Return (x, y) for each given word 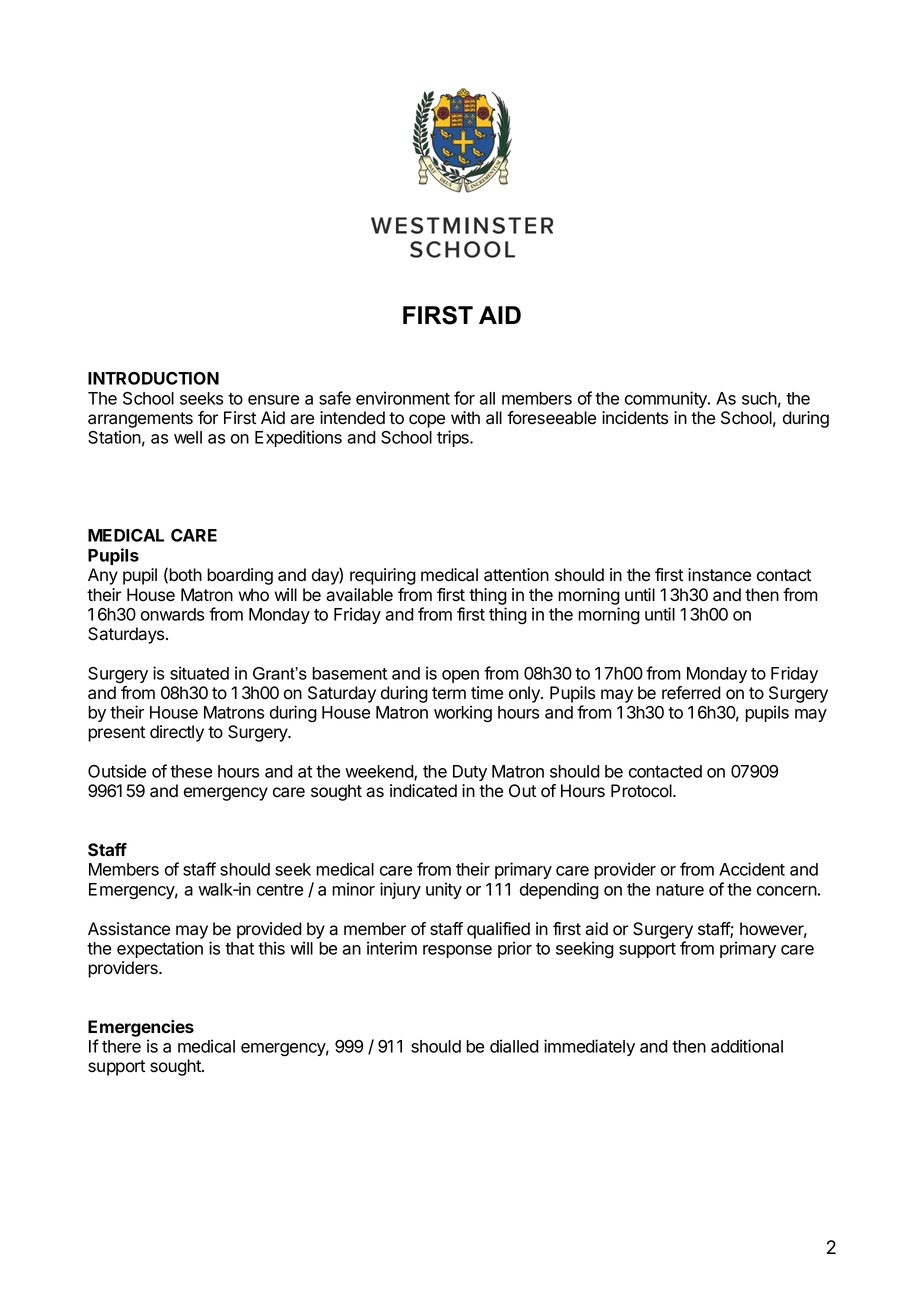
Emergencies (141, 1028)
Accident (752, 869)
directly (177, 733)
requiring (383, 576)
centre (280, 890)
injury (400, 890)
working (463, 714)
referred (691, 693)
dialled (514, 1046)
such (759, 398)
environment (403, 398)
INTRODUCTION (153, 378)
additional (747, 1046)
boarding (240, 576)
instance (719, 575)
